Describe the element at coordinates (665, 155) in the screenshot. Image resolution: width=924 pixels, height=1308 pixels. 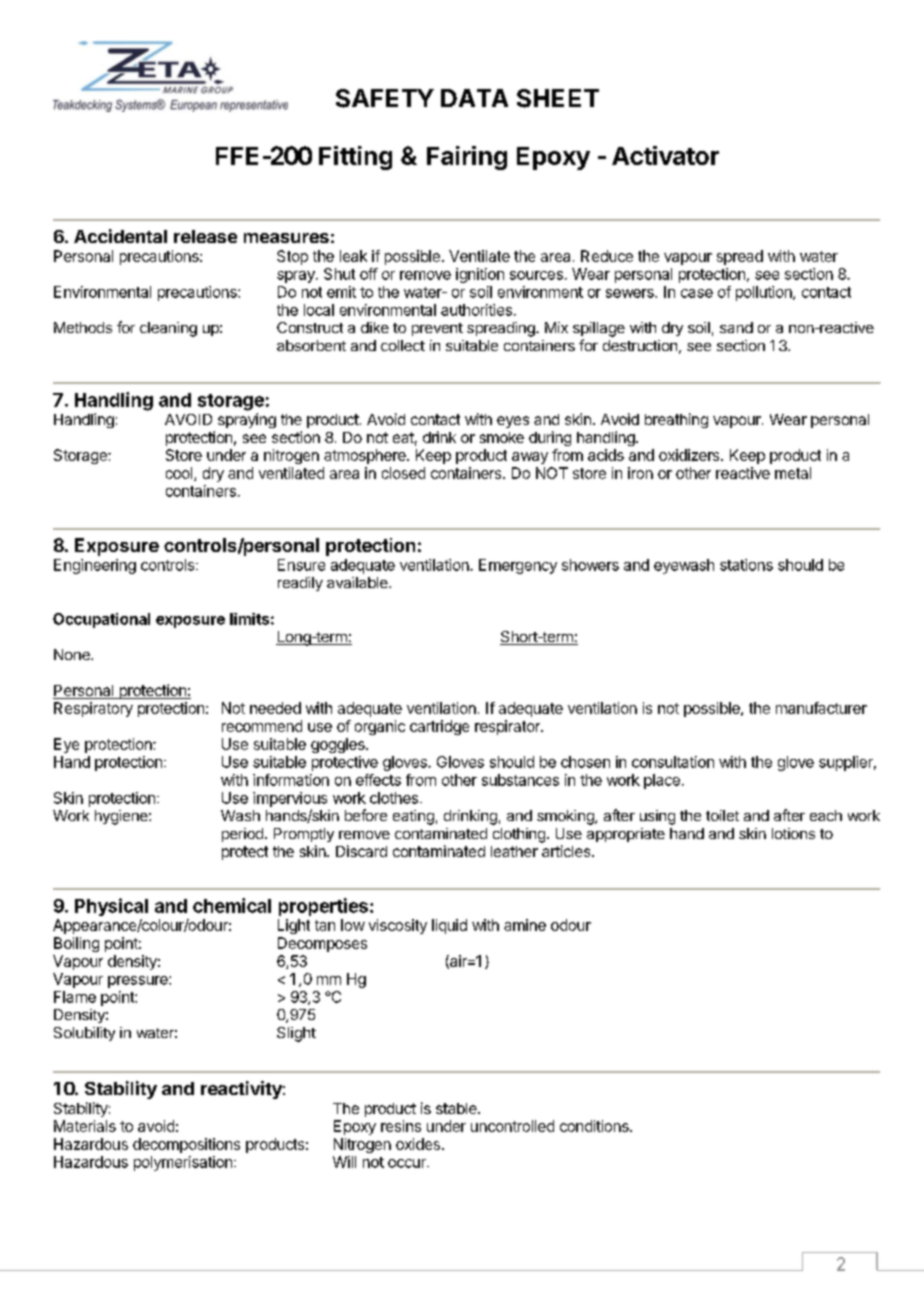
I see `Activator` at that location.
